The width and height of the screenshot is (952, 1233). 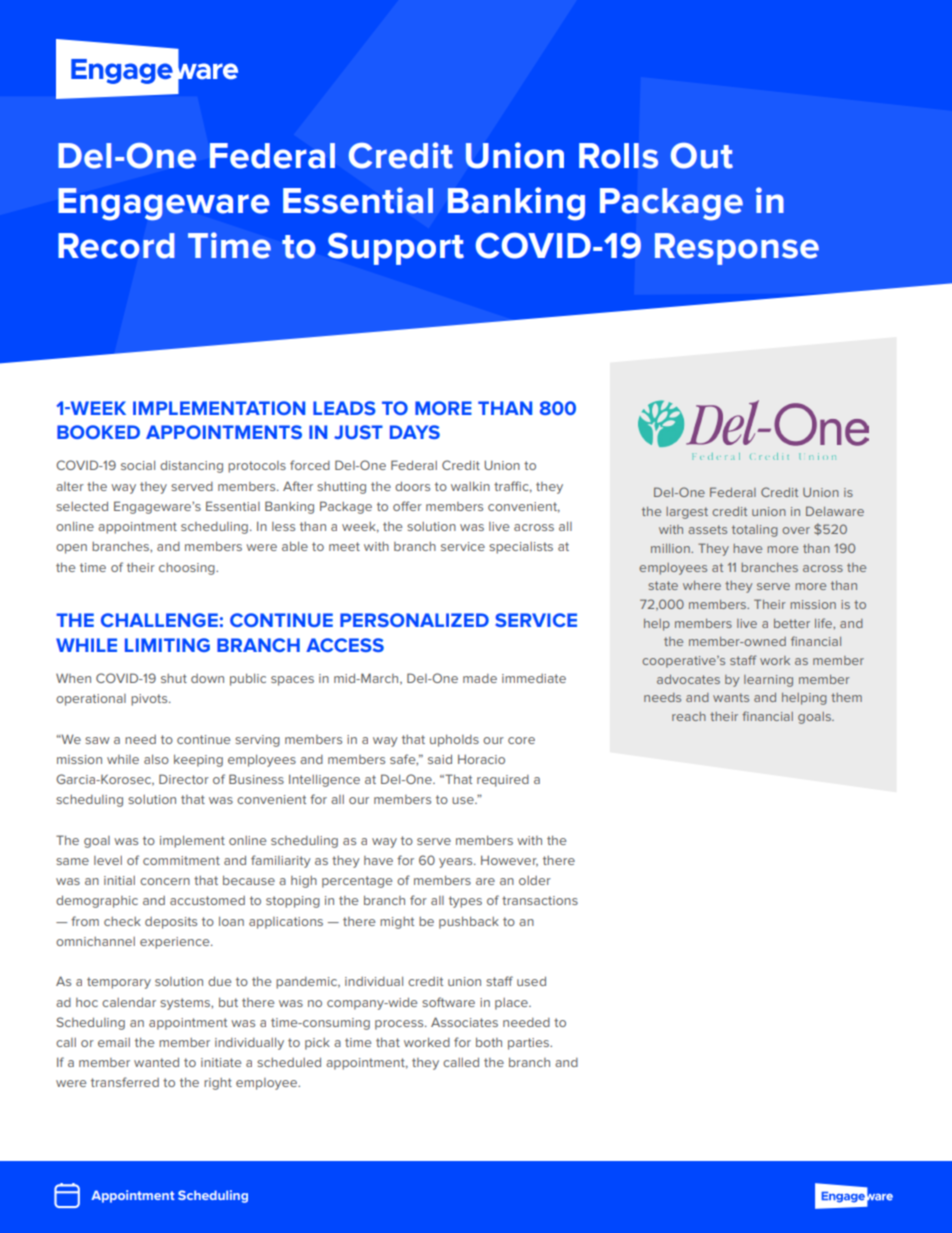 I want to click on wants, so click(x=731, y=697).
